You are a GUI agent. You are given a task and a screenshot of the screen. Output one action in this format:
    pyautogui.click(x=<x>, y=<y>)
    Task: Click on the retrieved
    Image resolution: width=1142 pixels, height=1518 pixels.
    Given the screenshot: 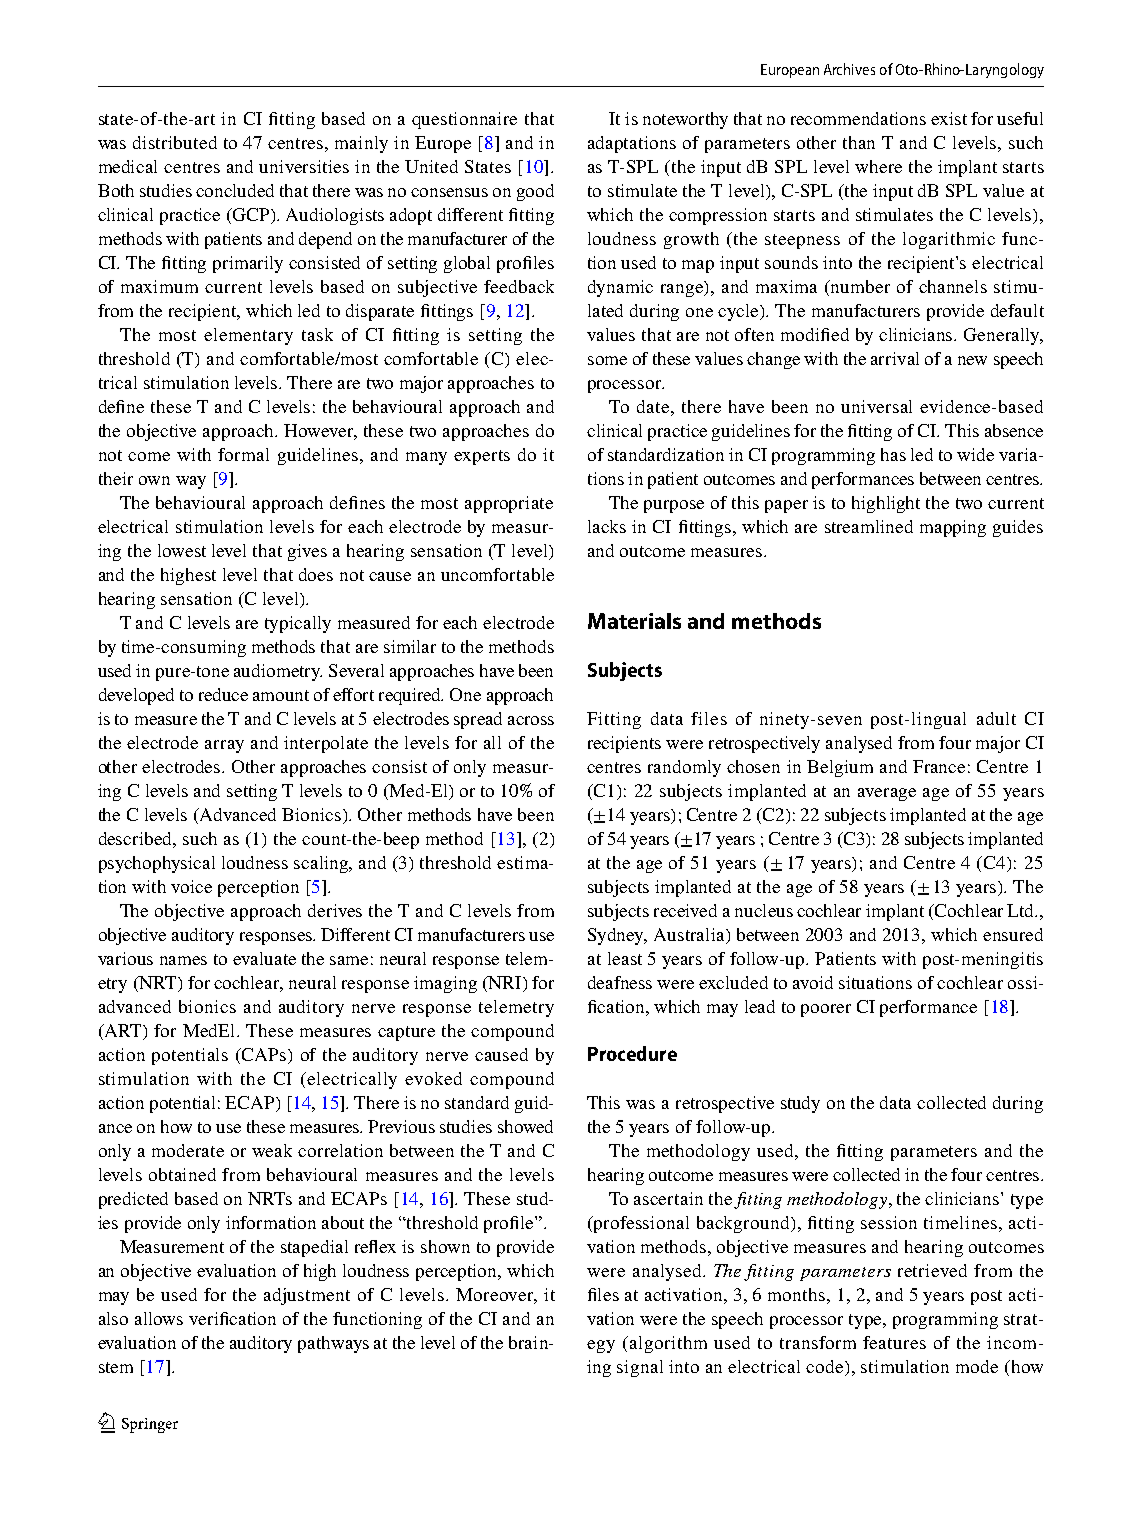 What is the action you would take?
    pyautogui.click(x=932, y=1270)
